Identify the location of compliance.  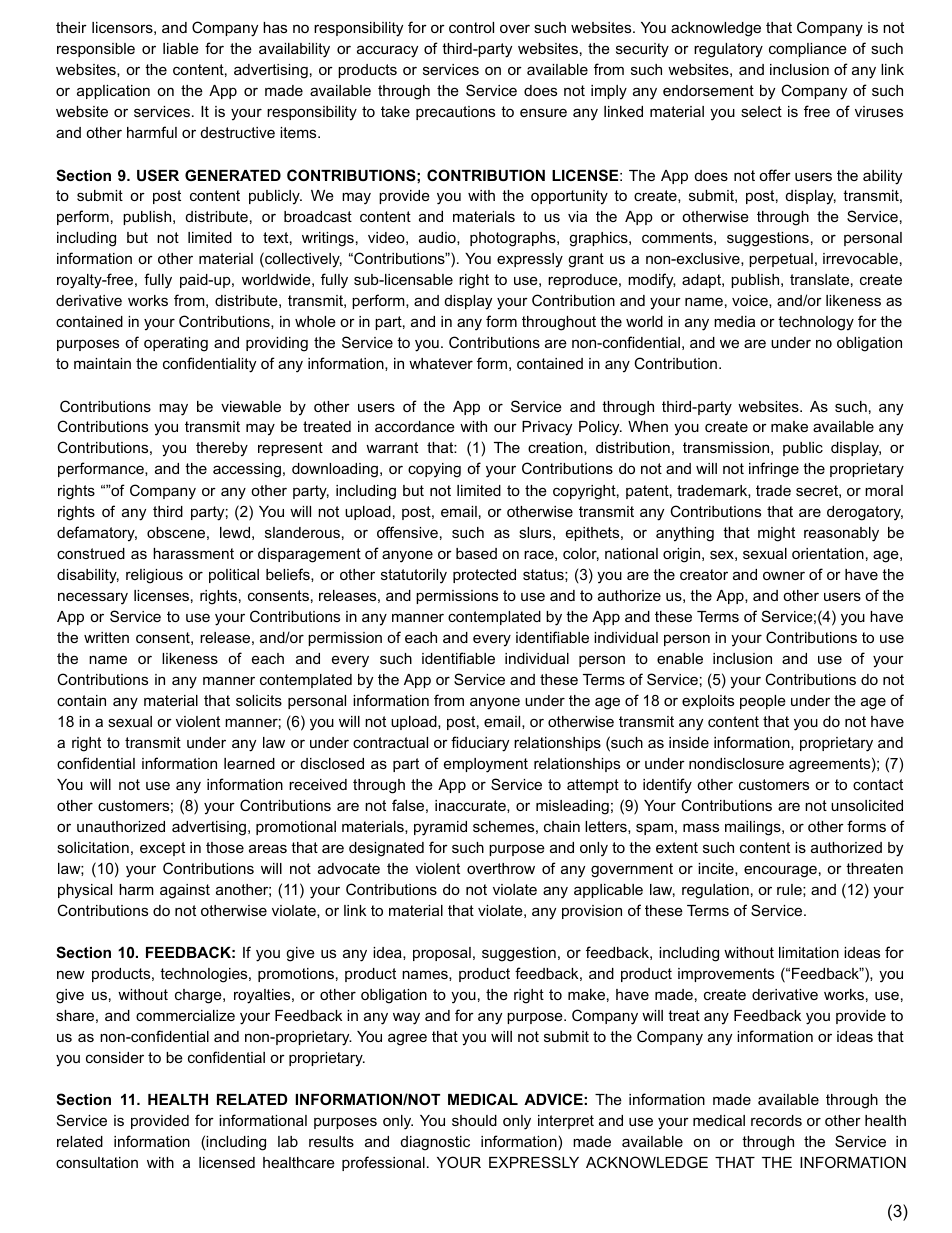
(808, 50).
